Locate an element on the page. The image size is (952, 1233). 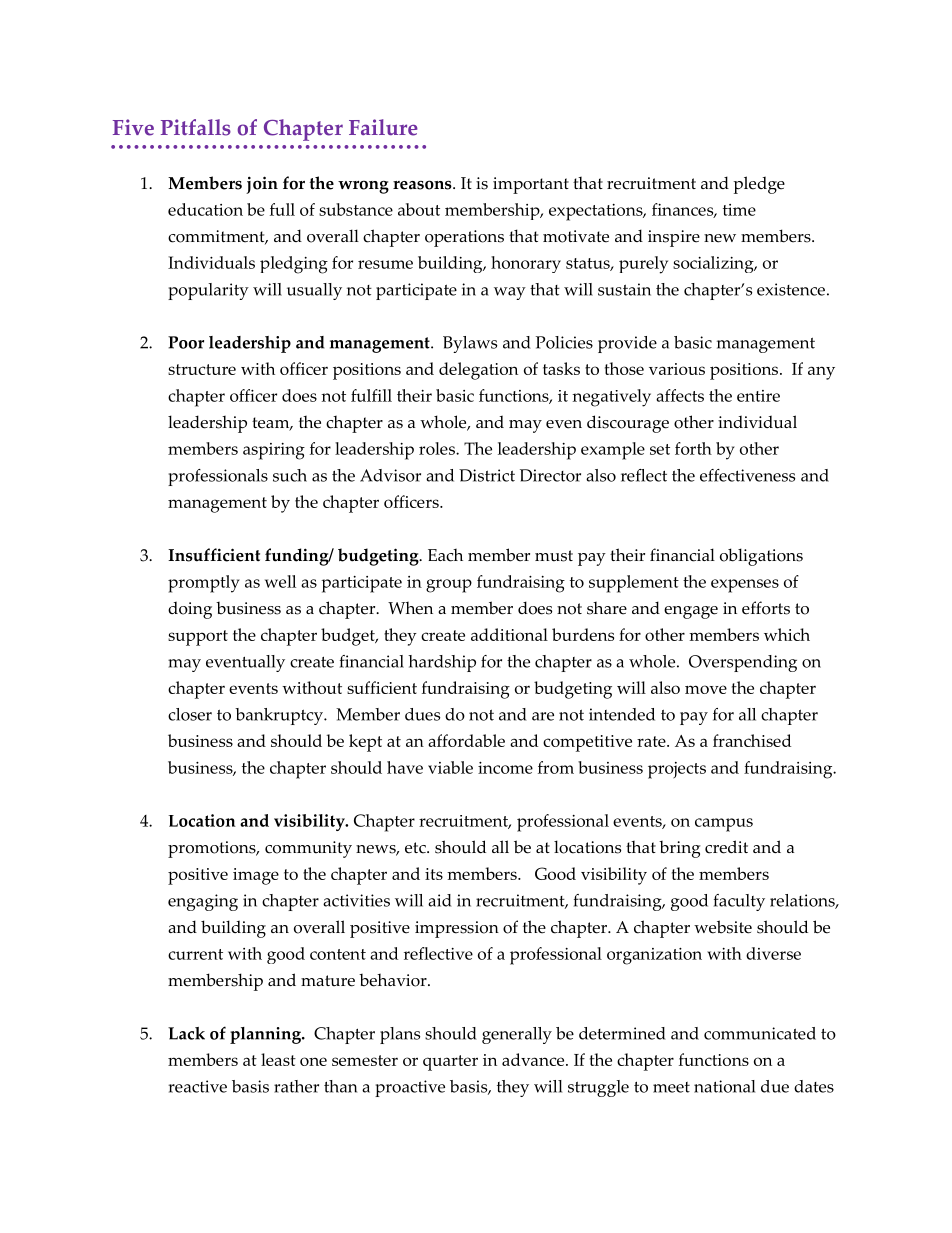
reactive is located at coordinates (197, 1086).
